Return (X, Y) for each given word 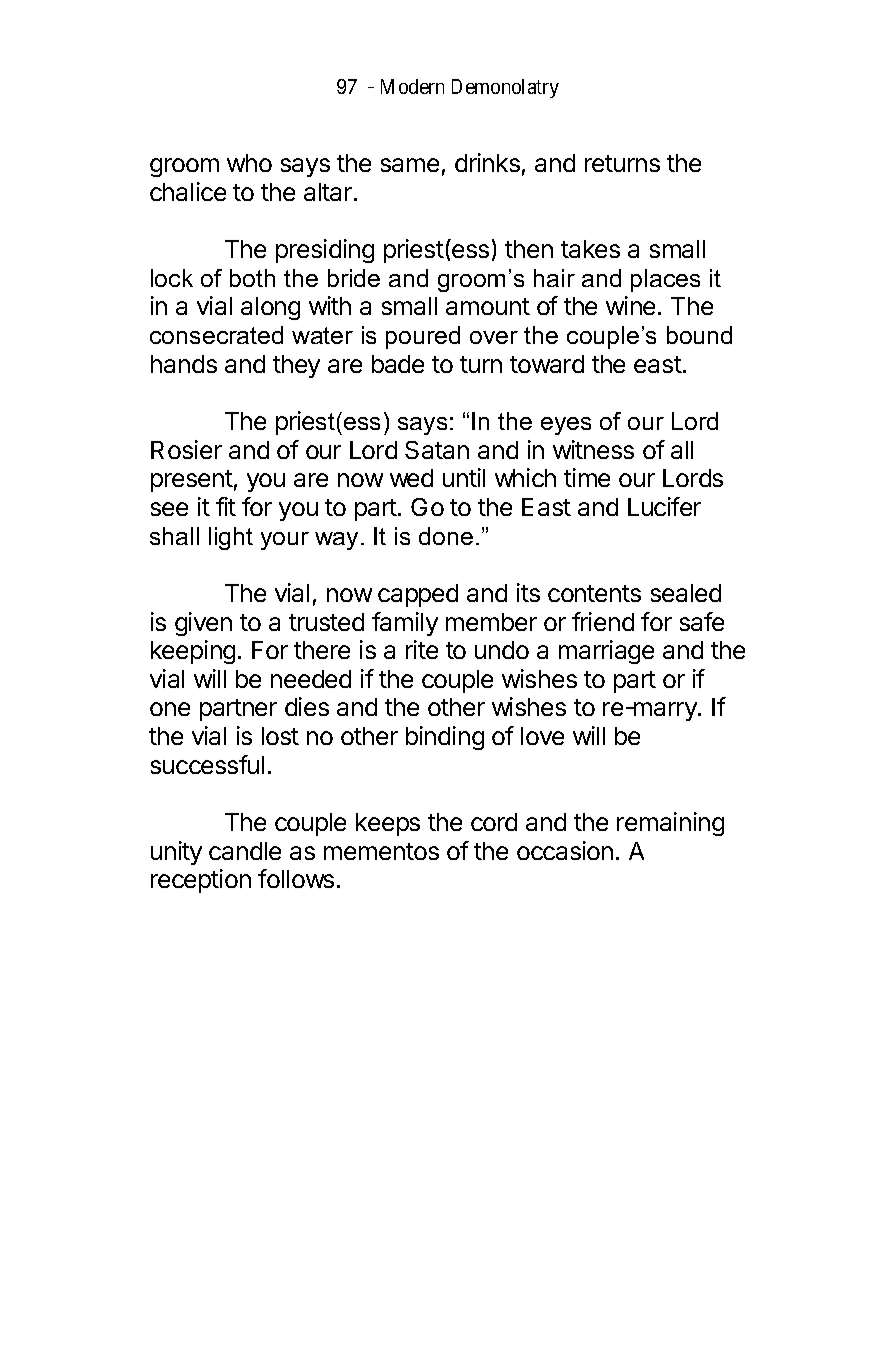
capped (418, 595)
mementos (381, 851)
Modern (412, 86)
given (203, 624)
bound (699, 335)
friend (603, 621)
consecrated (216, 335)
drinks (487, 162)
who (249, 163)
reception (201, 881)
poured (423, 337)
